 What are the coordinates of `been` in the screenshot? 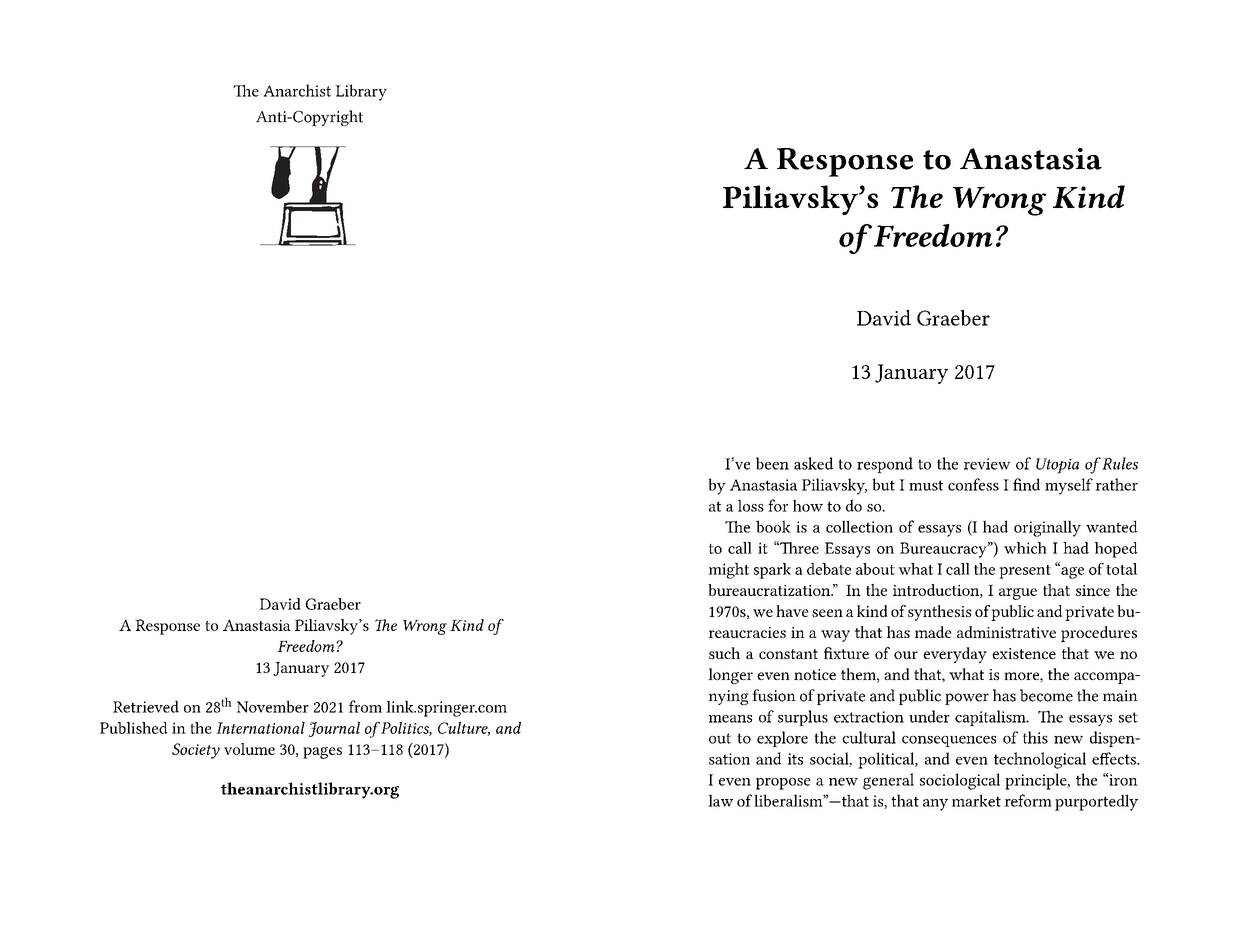 It's located at (772, 463).
